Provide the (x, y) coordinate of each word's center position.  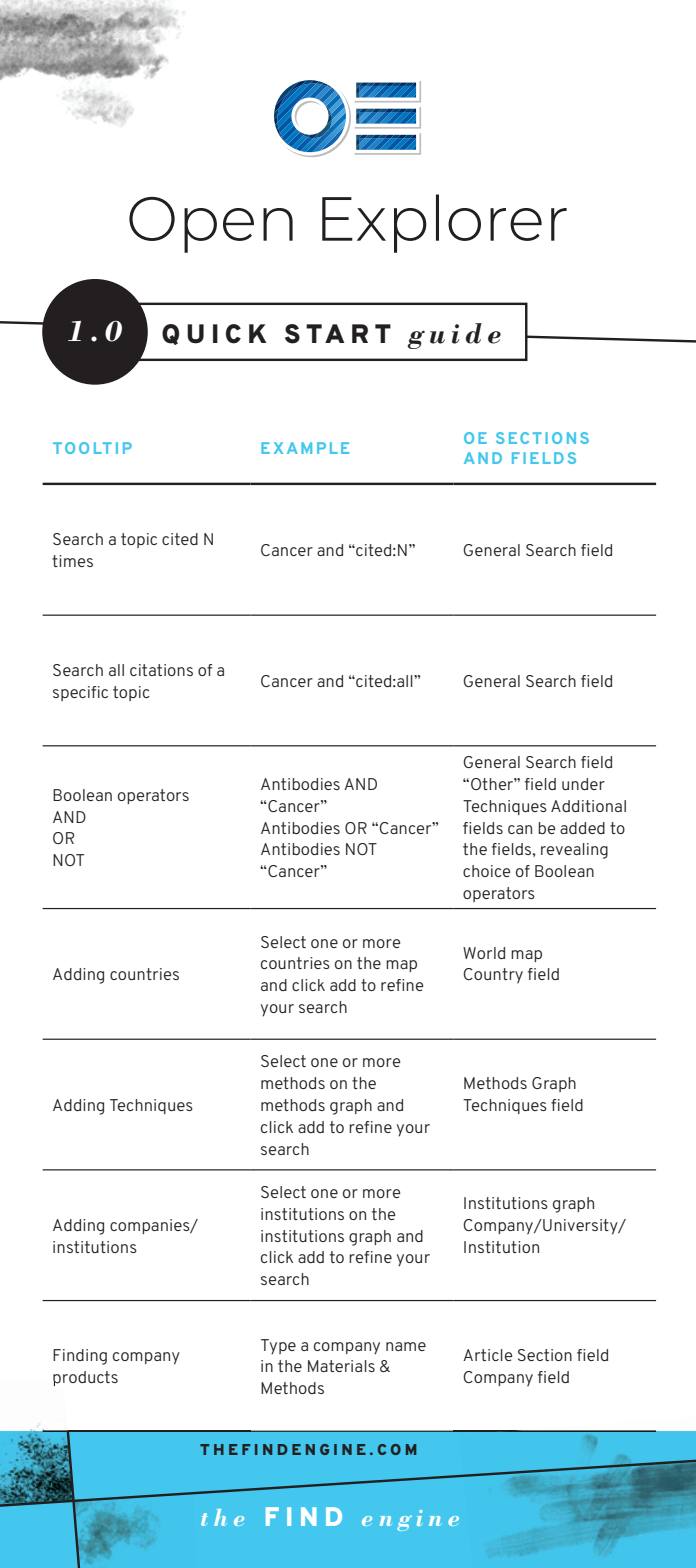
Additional (588, 806)
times (72, 561)
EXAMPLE (305, 448)
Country (493, 976)
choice (486, 871)
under (583, 784)
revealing (574, 851)
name (406, 1346)
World (484, 953)
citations (161, 670)
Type (278, 1347)
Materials (341, 1366)
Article (487, 1355)
